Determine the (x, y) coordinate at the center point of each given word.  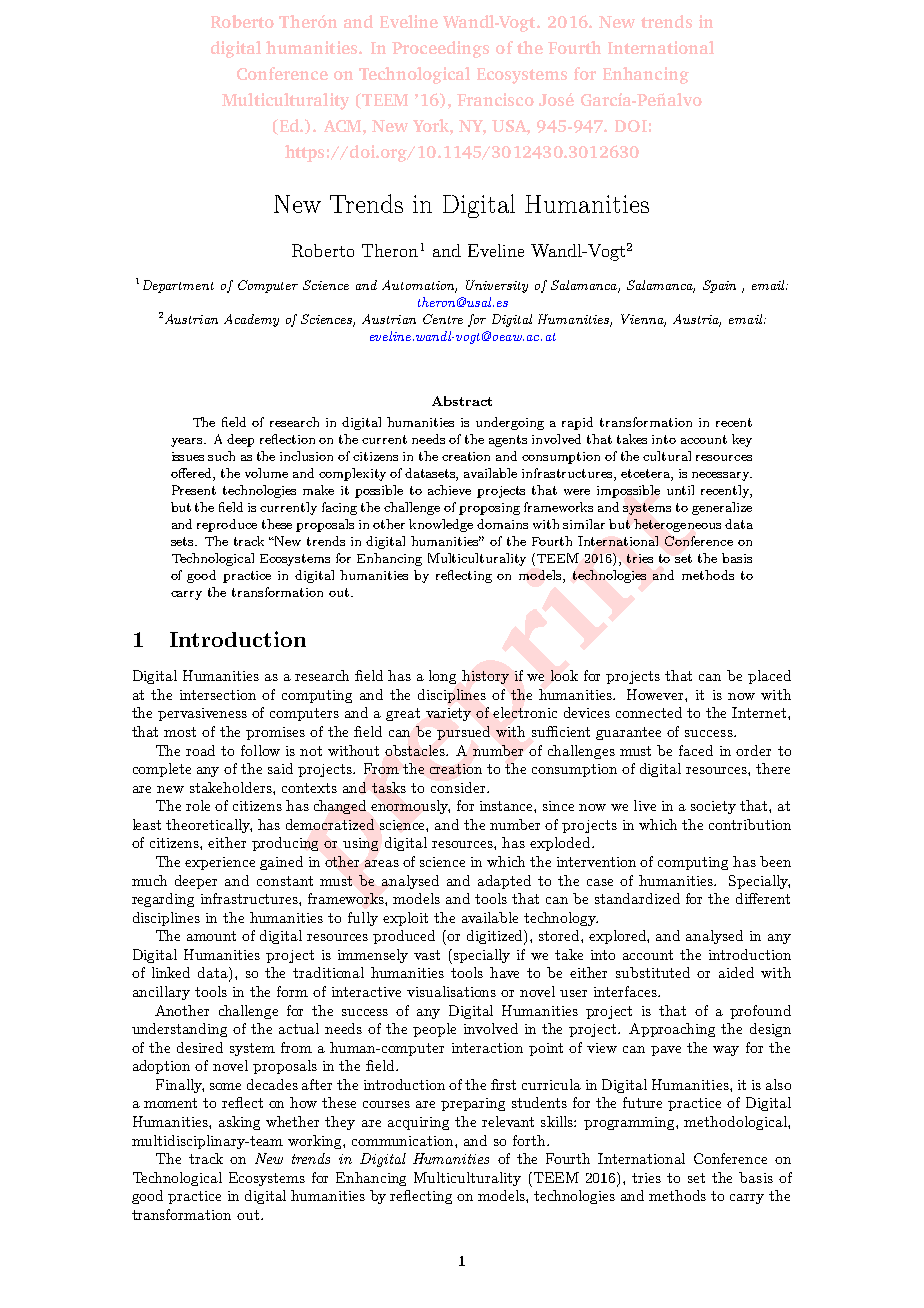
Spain (719, 286)
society (713, 807)
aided (736, 972)
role (198, 805)
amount (211, 936)
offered (192, 473)
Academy (251, 320)
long (442, 677)
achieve (449, 490)
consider (459, 787)
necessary (722, 476)
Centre (443, 319)
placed (769, 677)
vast (427, 955)
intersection (218, 695)
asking (239, 1123)
